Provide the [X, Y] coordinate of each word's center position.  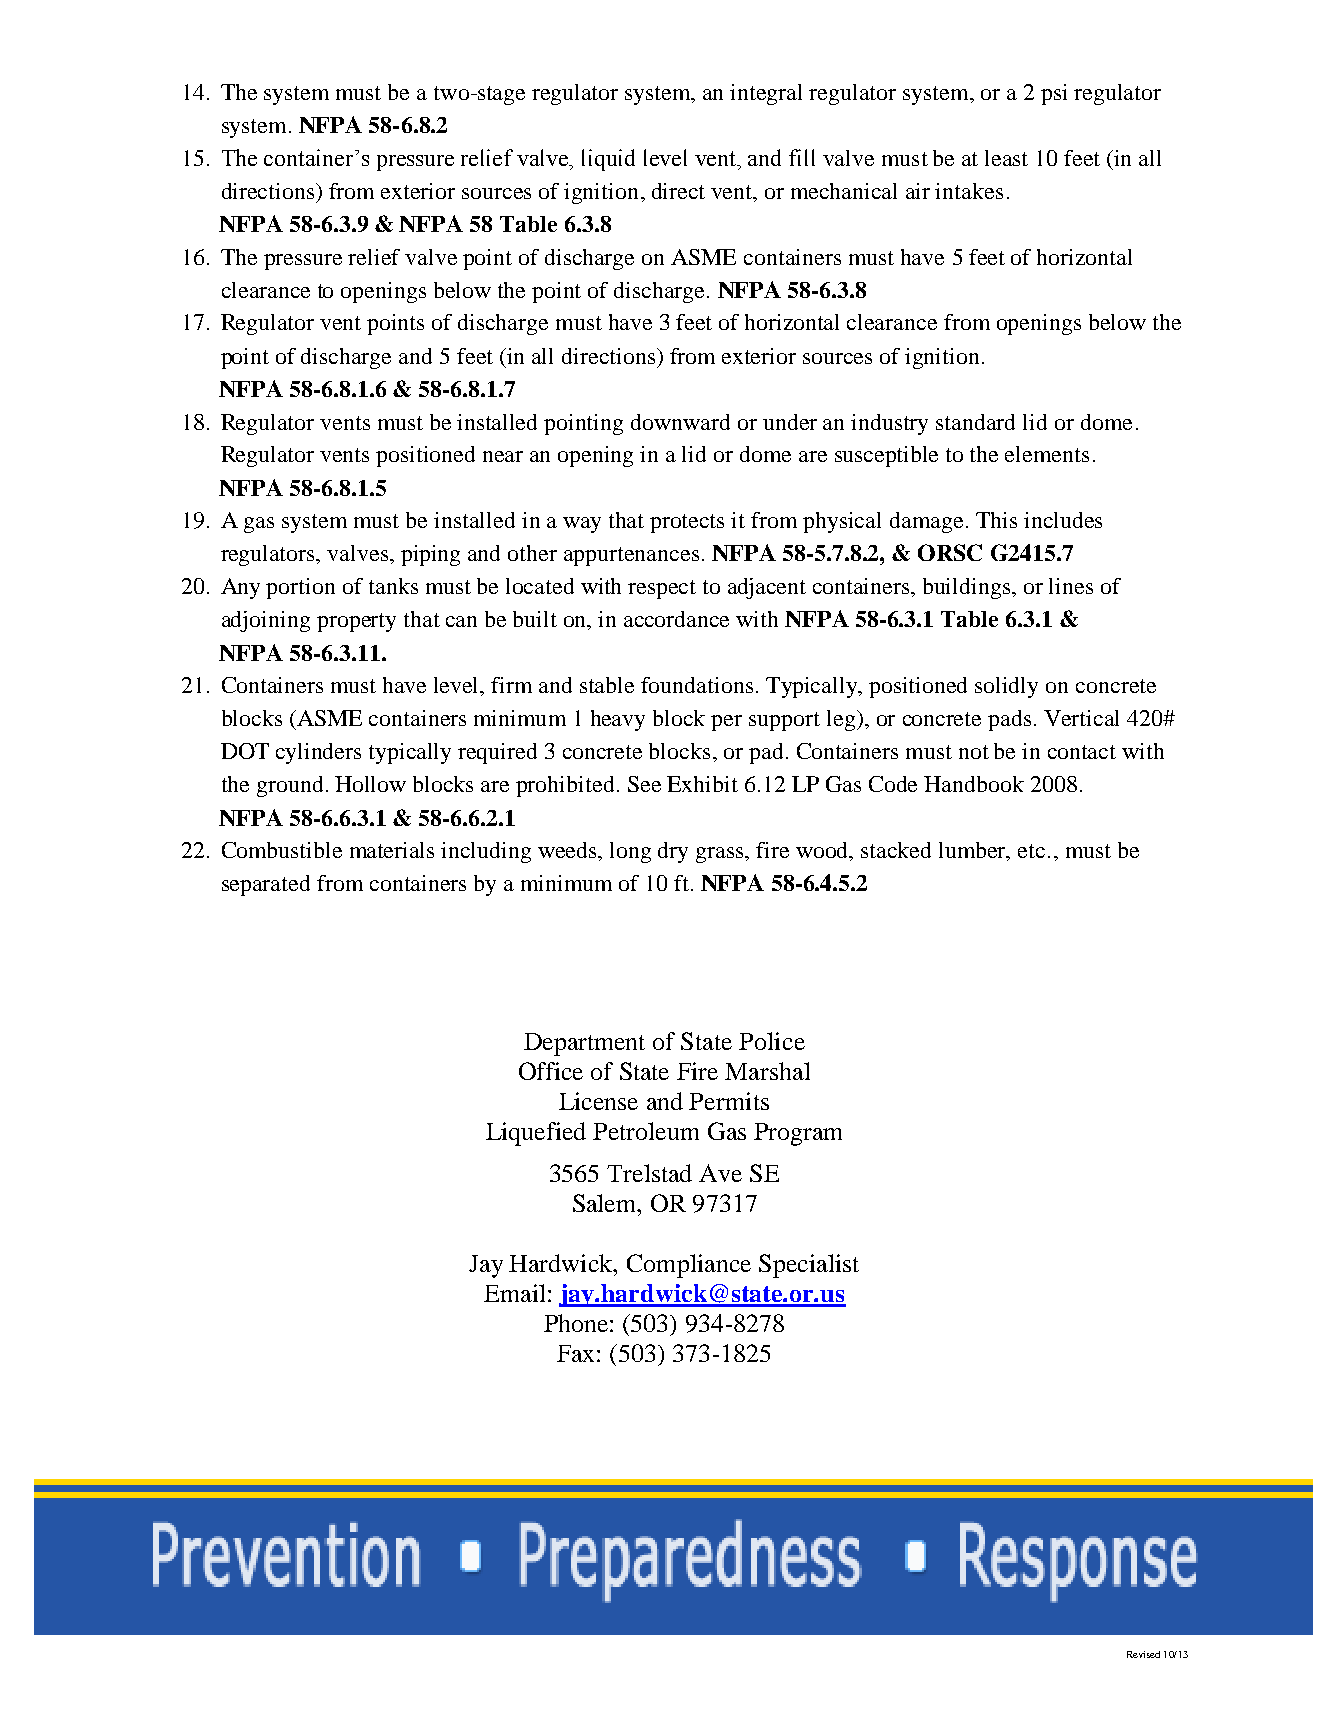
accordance [676, 619]
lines [1071, 586]
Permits [729, 1101]
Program [798, 1134]
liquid [608, 160]
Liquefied [536, 1134]
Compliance [689, 1266]
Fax [575, 1353]
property [356, 622]
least [1006, 158]
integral [766, 94]
